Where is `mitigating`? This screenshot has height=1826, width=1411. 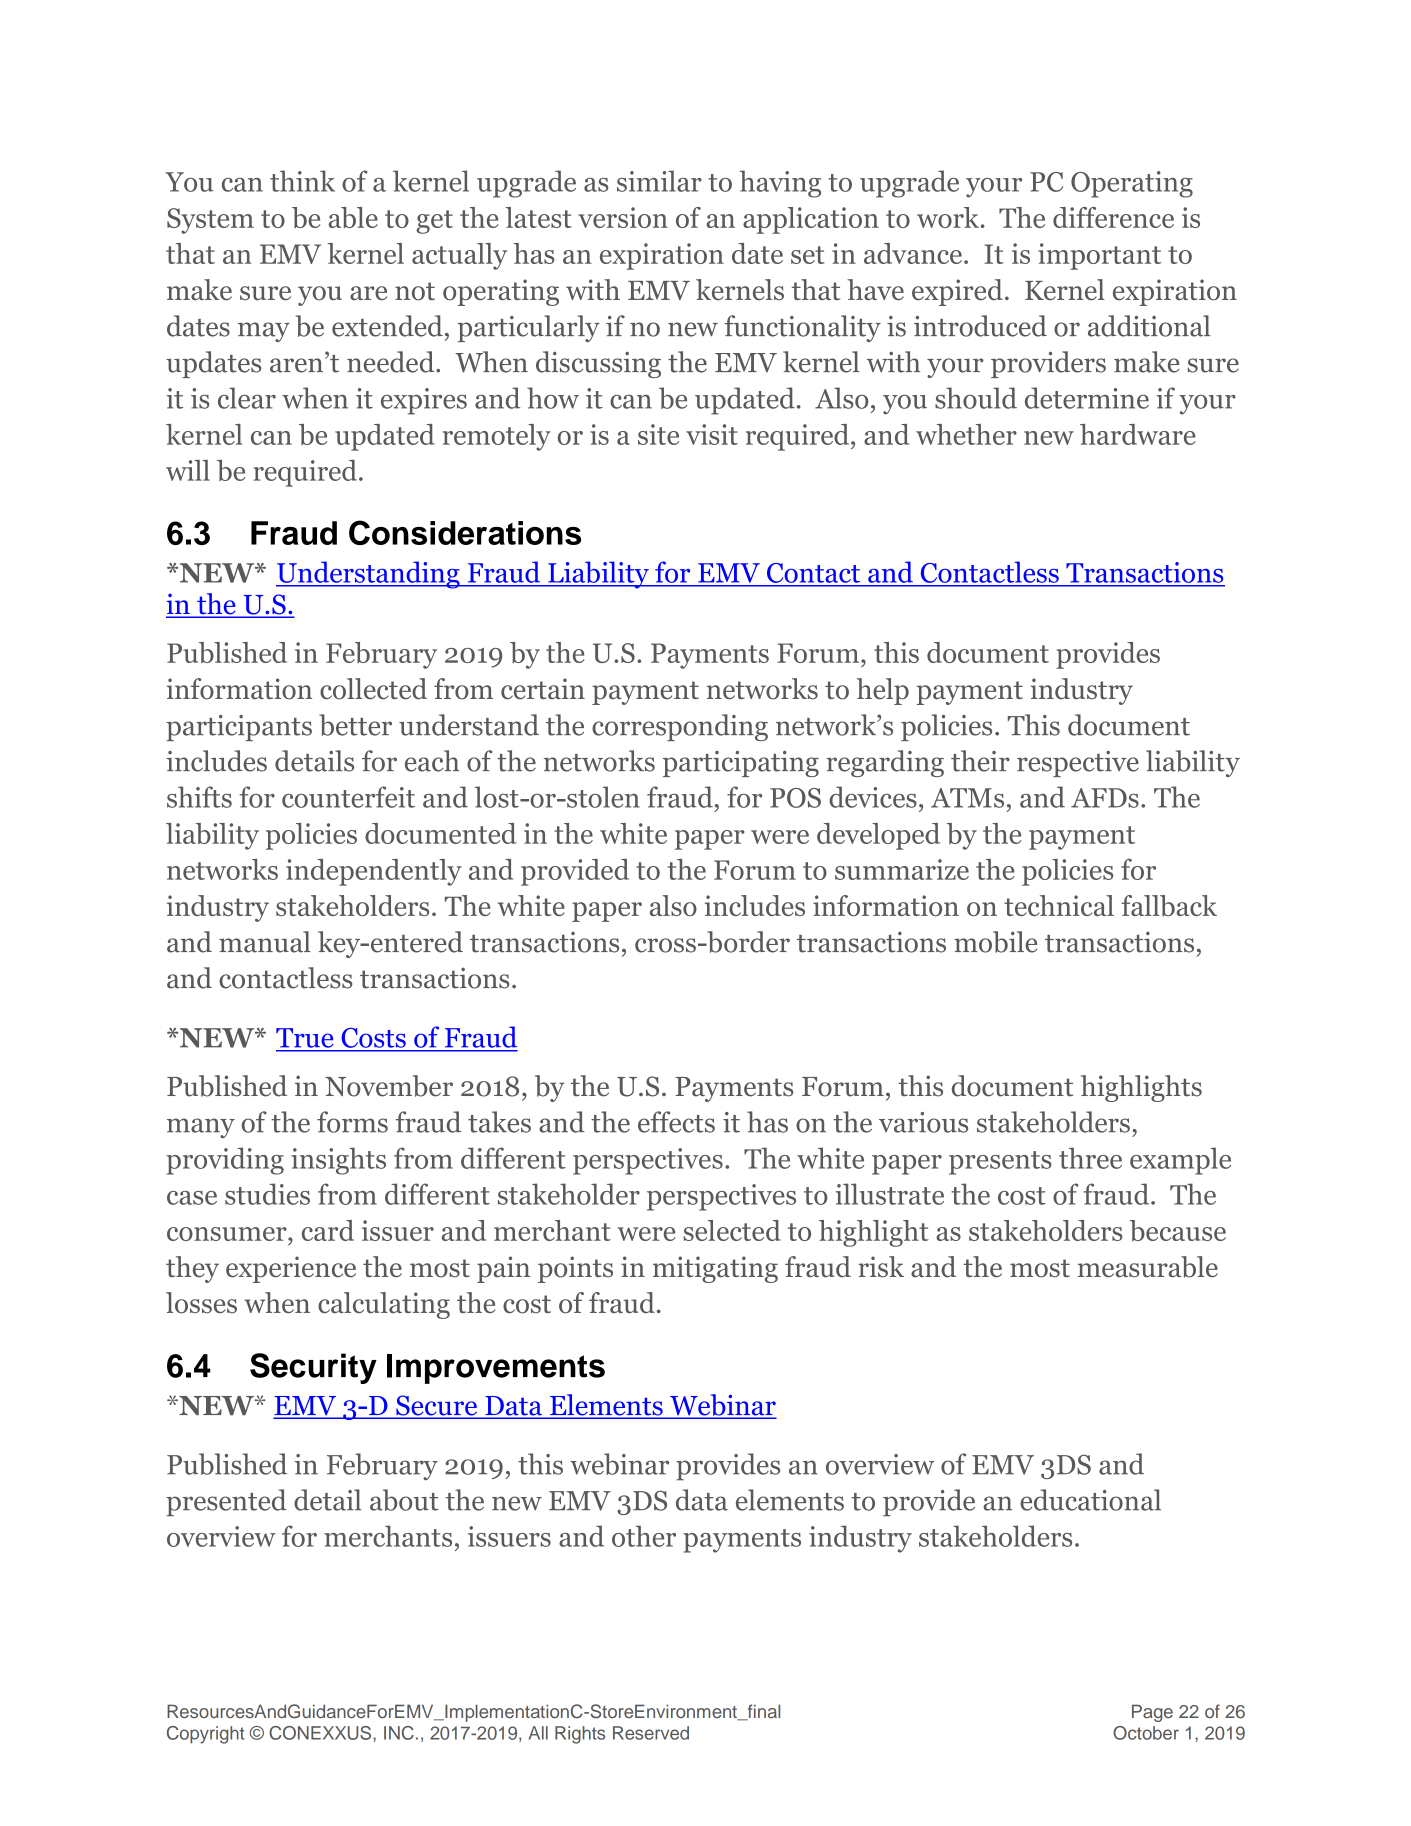
mitigating is located at coordinates (715, 1269).
